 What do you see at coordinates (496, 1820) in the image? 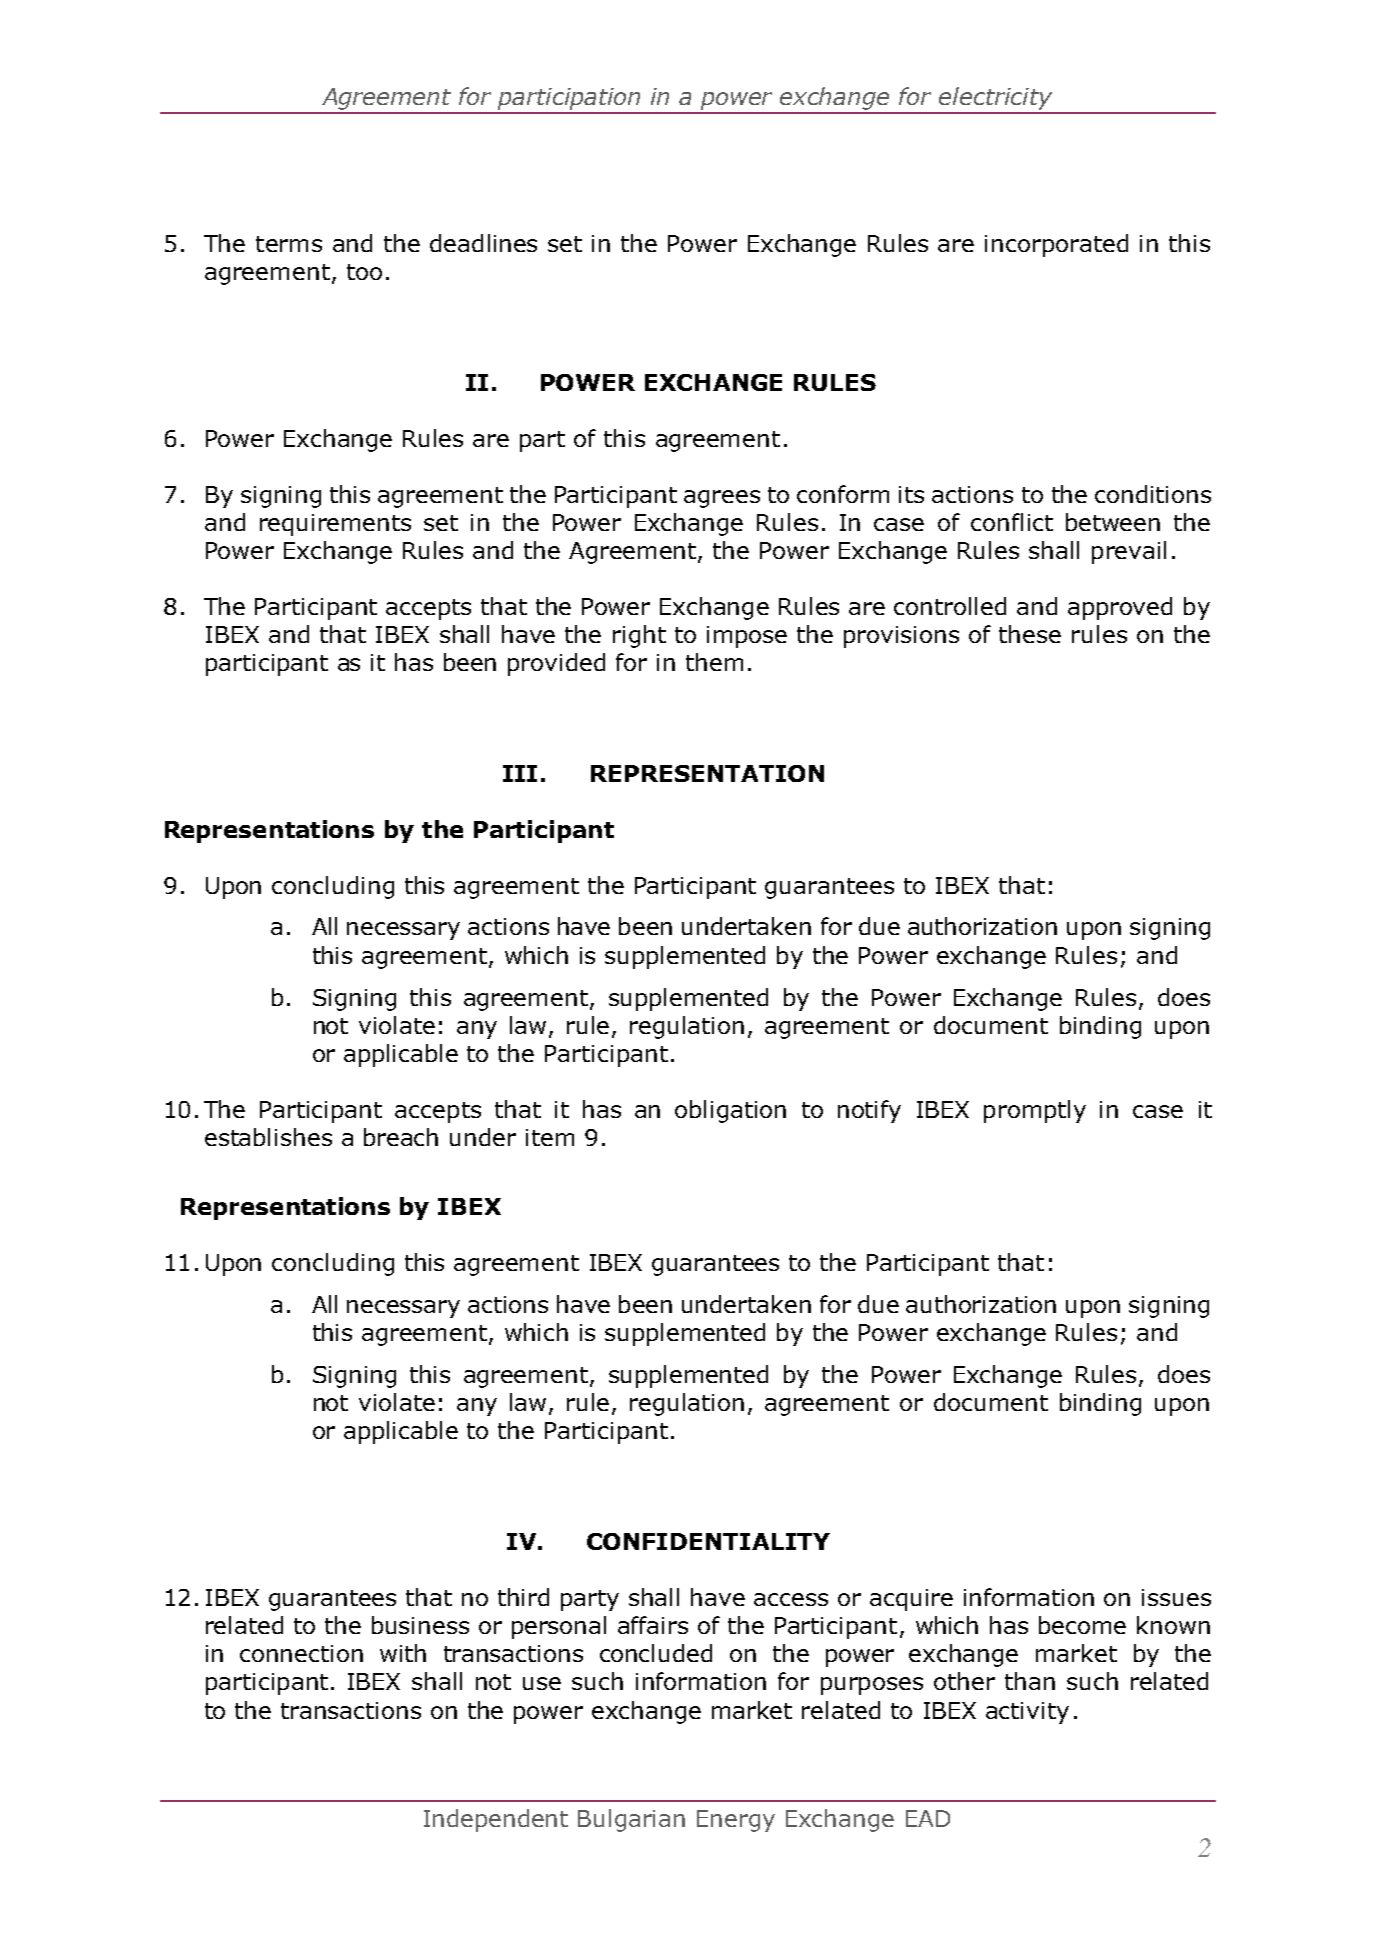
I see `Independent` at bounding box center [496, 1820].
